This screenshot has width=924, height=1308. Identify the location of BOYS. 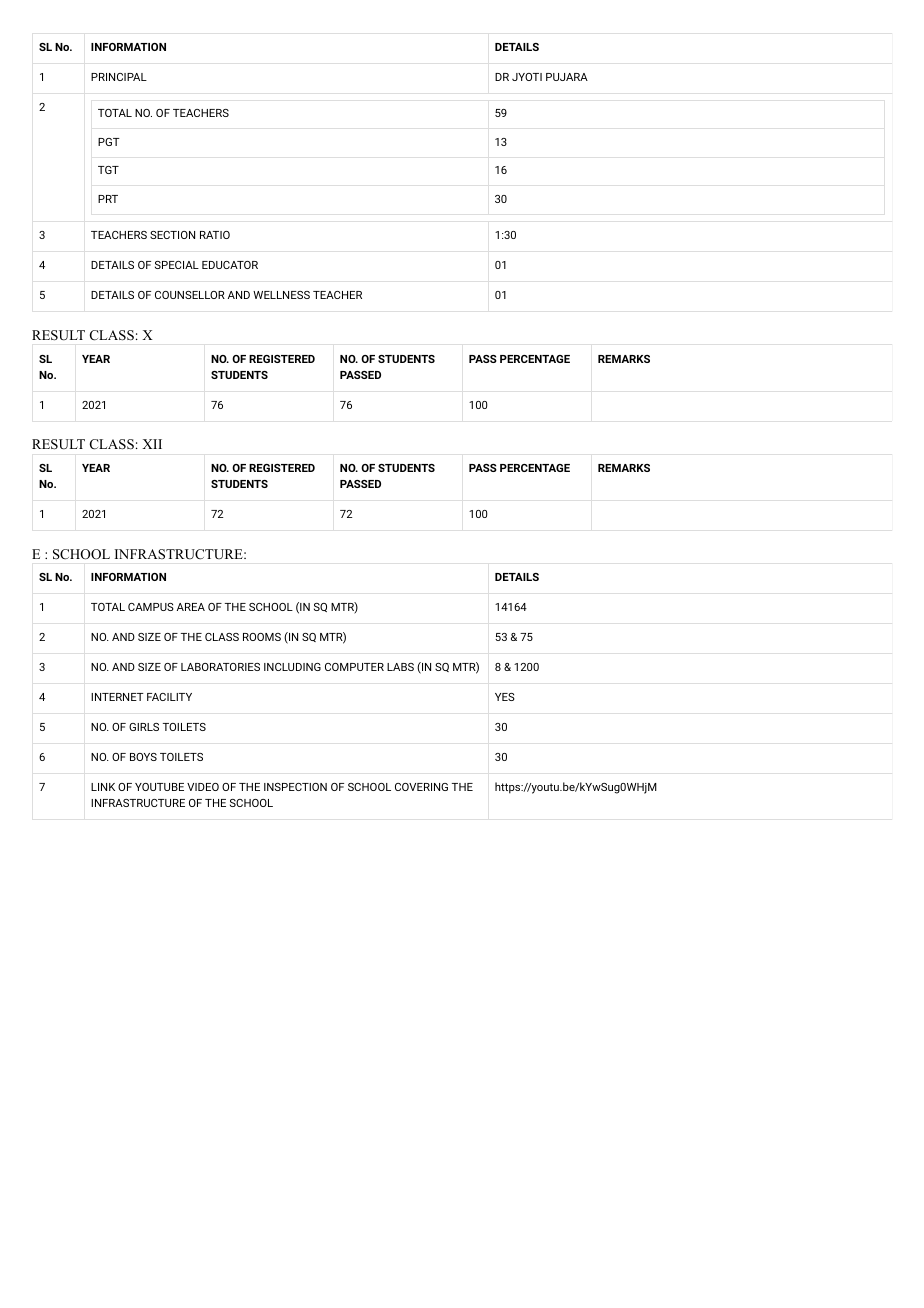
(143, 757).
